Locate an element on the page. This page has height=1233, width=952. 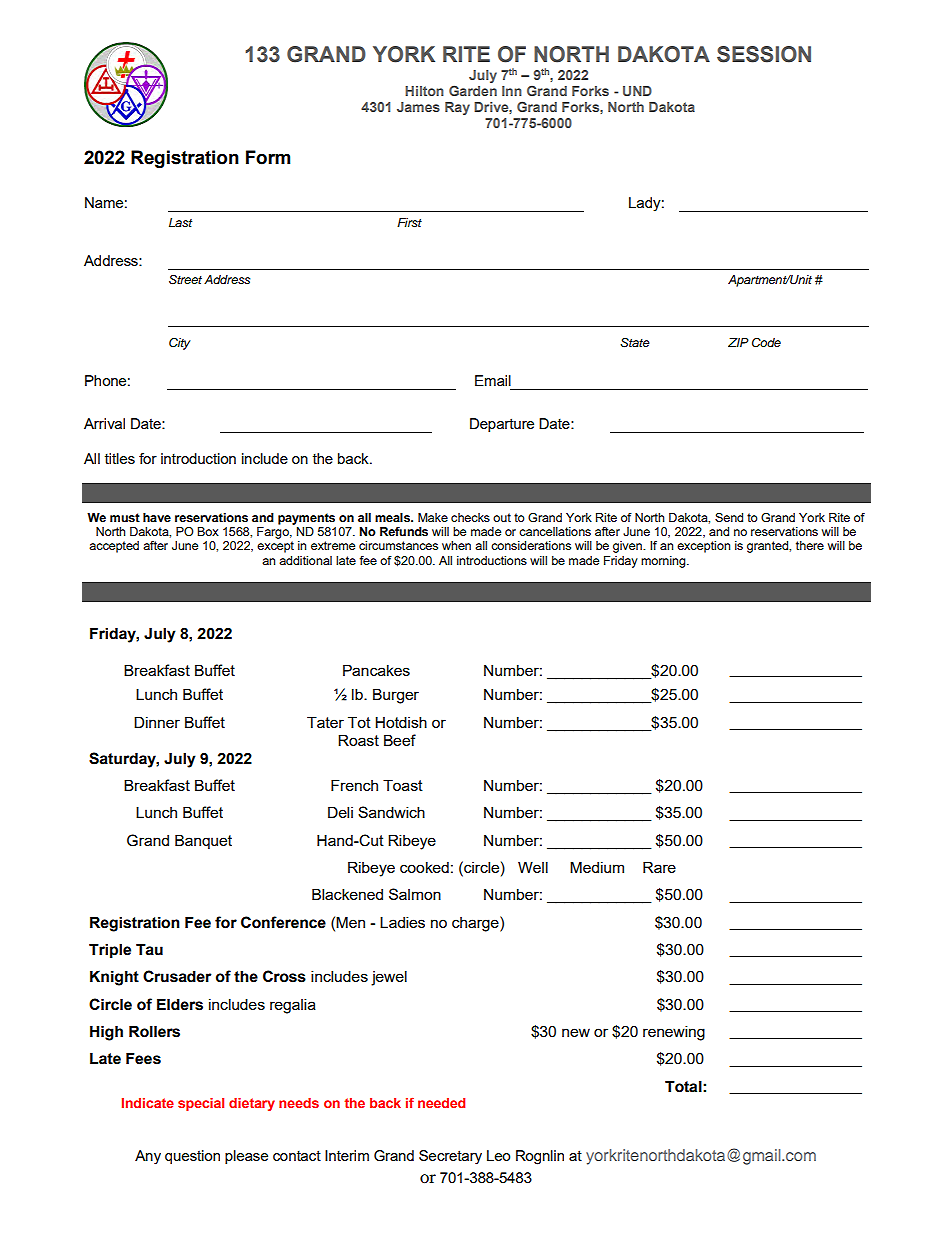
Garden is located at coordinates (473, 90).
